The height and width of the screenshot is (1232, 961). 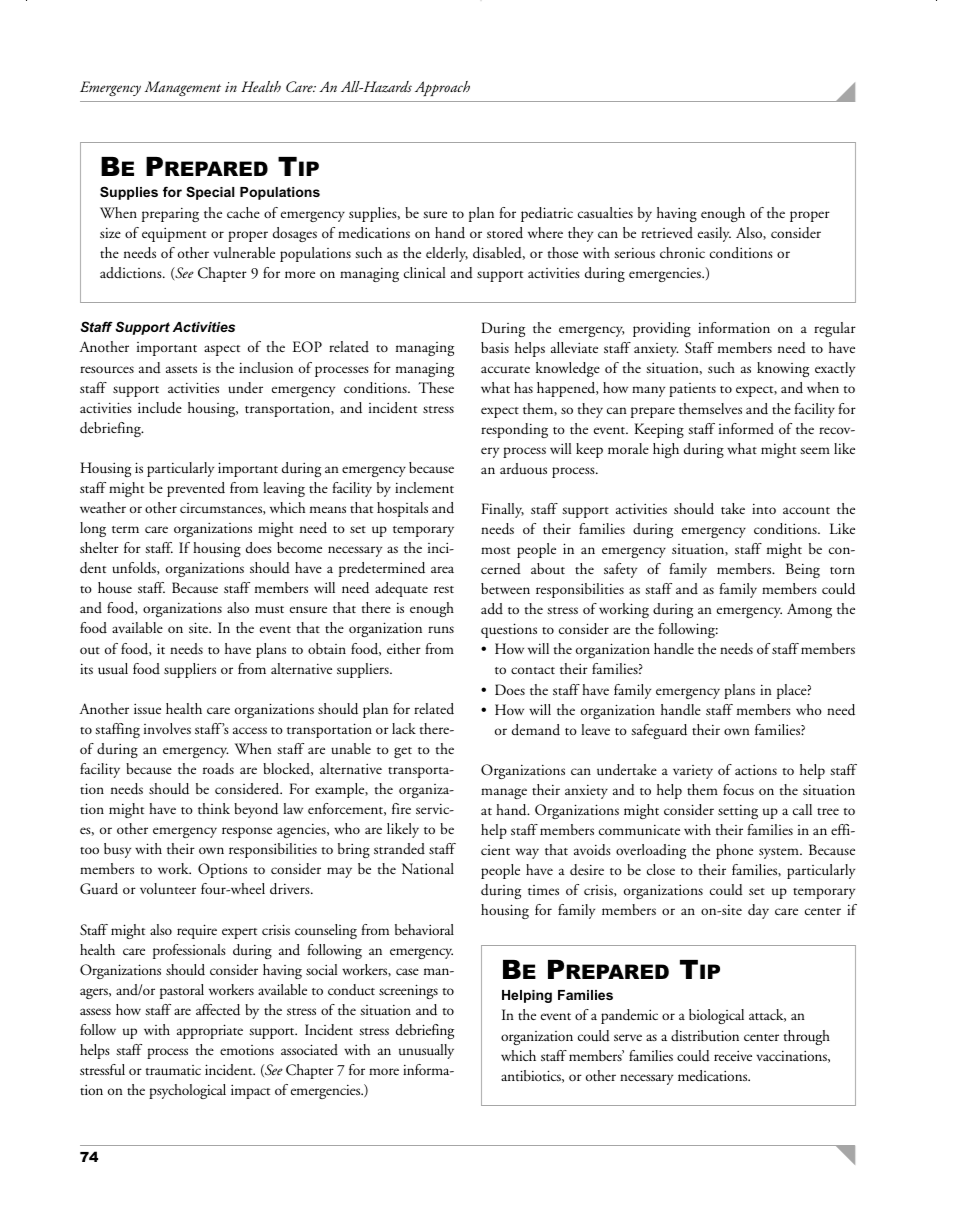 What do you see at coordinates (210, 193) in the screenshot?
I see `Special` at bounding box center [210, 193].
